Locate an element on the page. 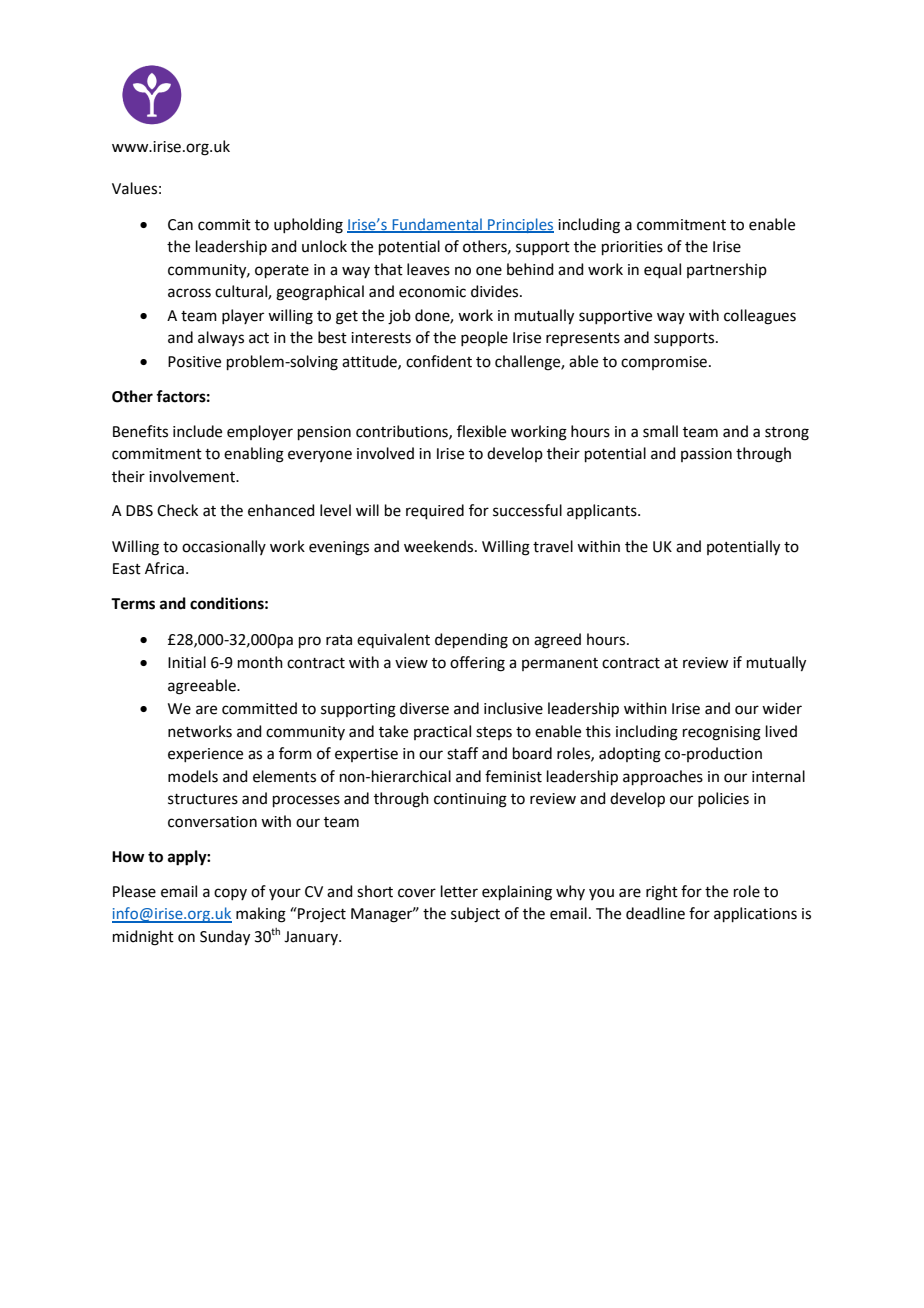 The image size is (924, 1308). across is located at coordinates (189, 293).
